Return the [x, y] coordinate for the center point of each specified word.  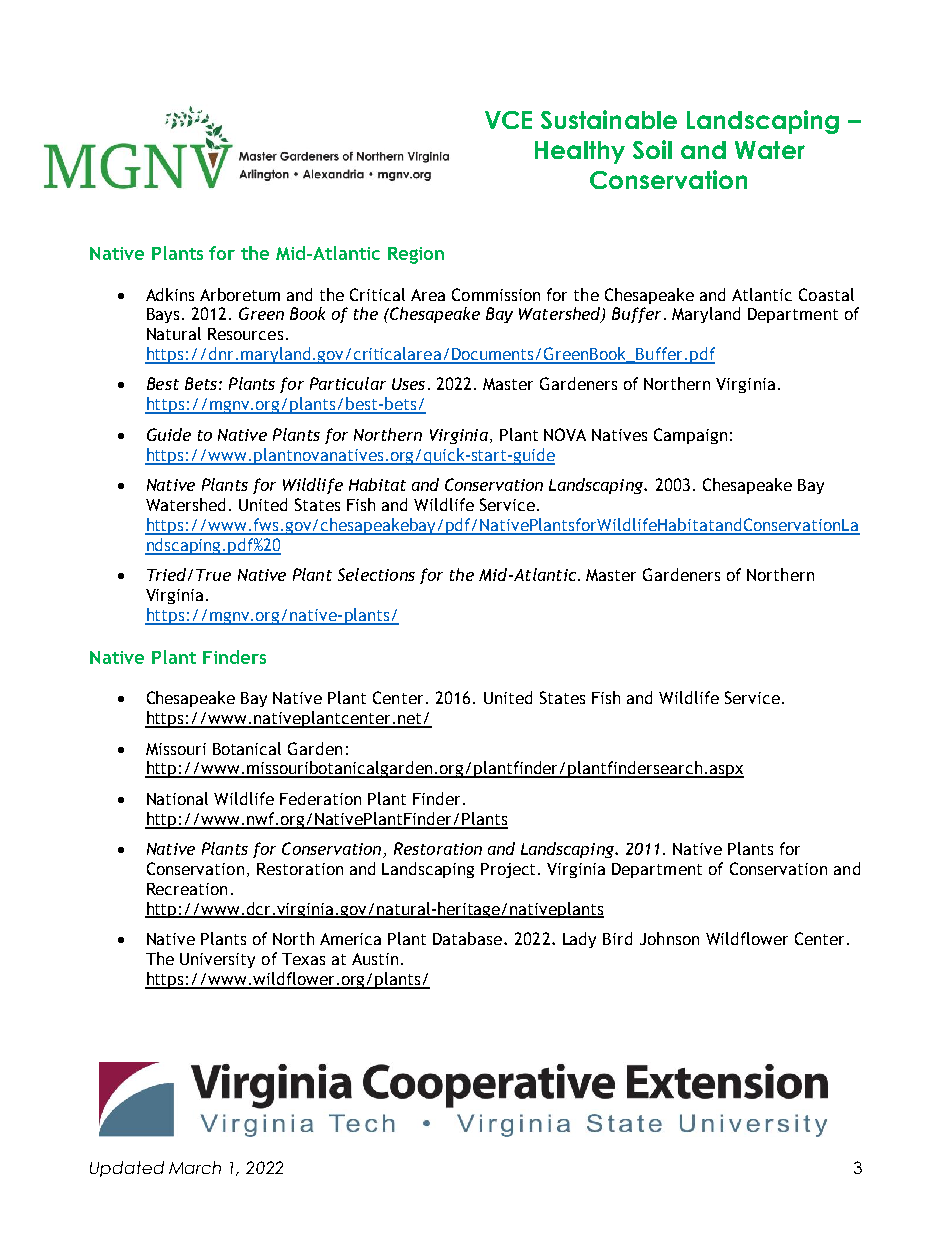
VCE [508, 120]
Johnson [669, 938]
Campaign [690, 436]
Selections [376, 574]
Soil [652, 149]
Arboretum [240, 294]
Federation [320, 798]
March [195, 1167]
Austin [375, 959]
